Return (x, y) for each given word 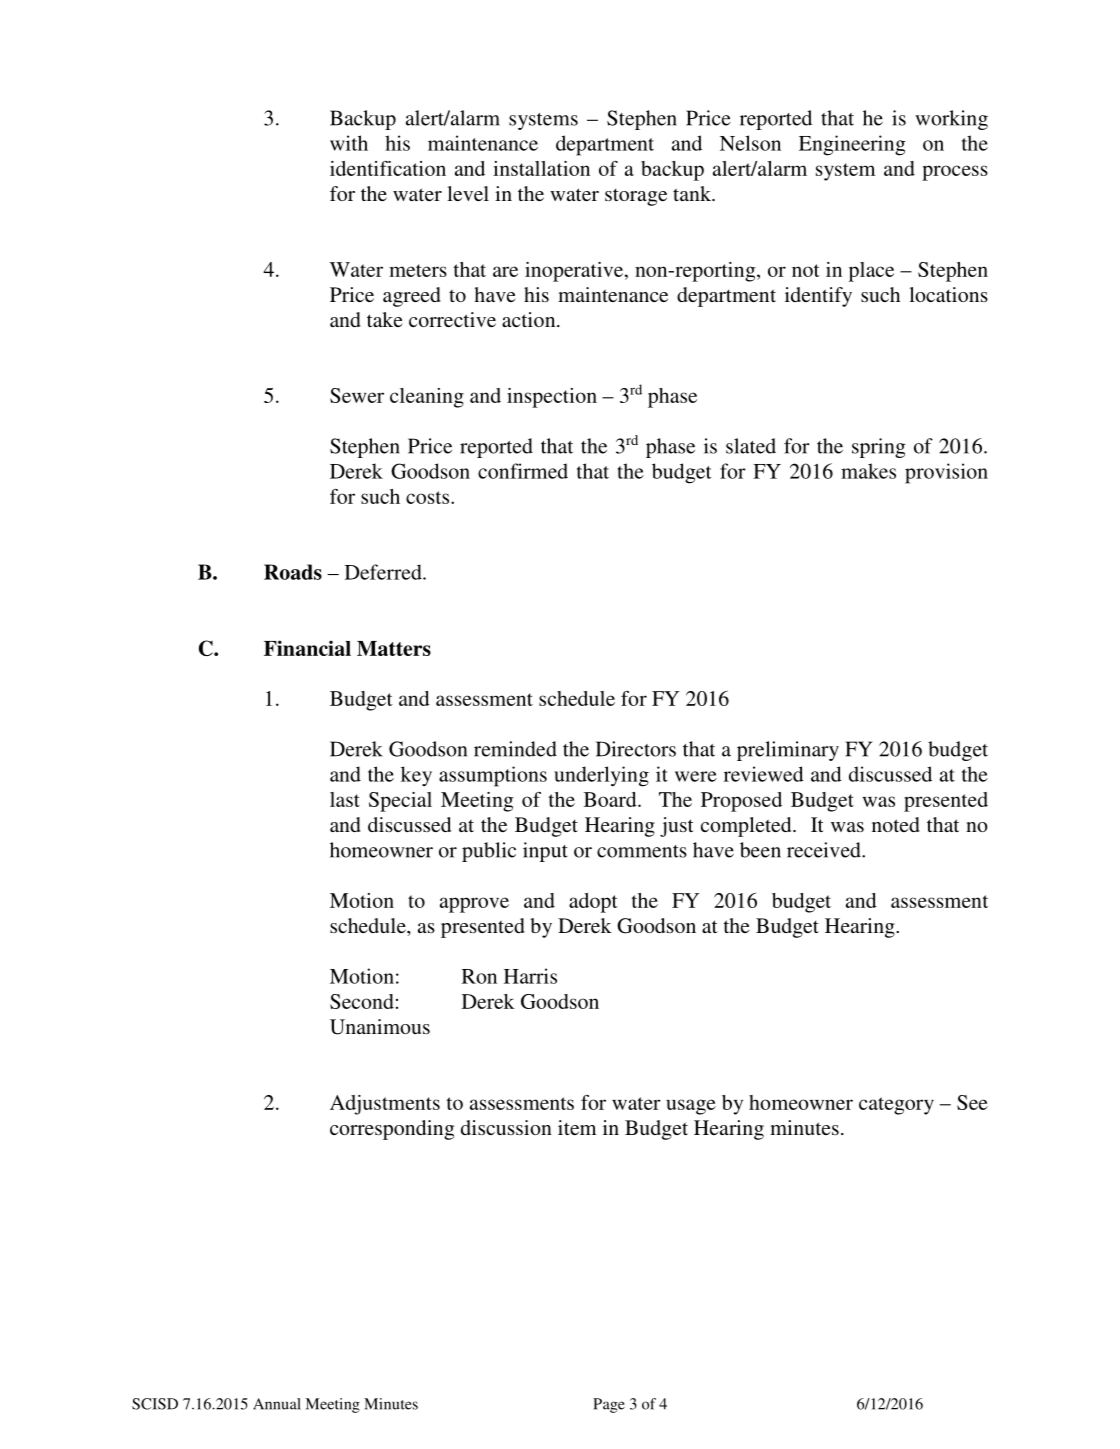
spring (879, 448)
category (896, 1106)
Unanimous (380, 1027)
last (345, 799)
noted (896, 824)
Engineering (852, 145)
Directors (636, 749)
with (349, 143)
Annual (277, 1404)
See (972, 1102)
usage (691, 1107)
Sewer (357, 395)
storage (636, 197)
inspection (552, 398)
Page (609, 1405)
